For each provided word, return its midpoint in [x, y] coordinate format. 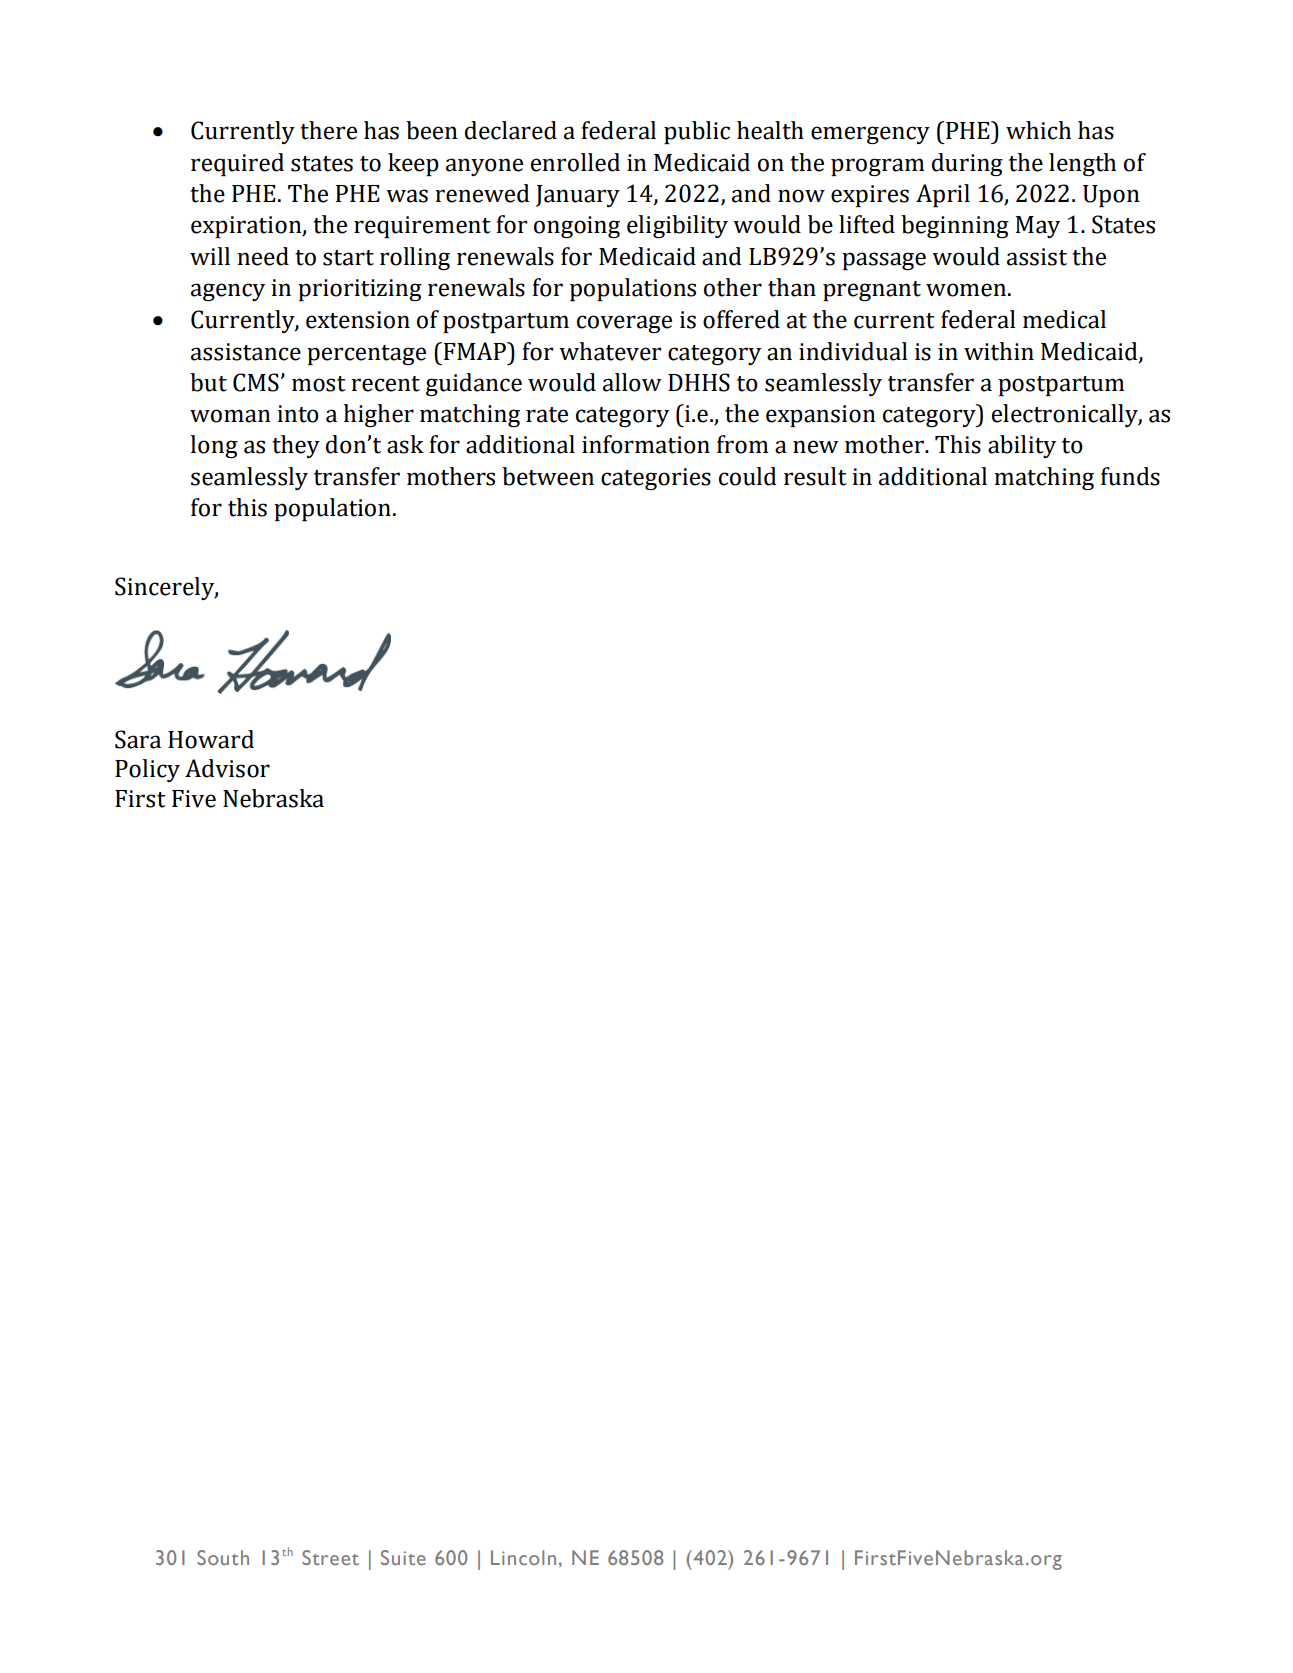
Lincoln [523, 1557]
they [296, 446]
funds [1130, 476]
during [967, 164]
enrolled [575, 162]
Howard [211, 739]
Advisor [227, 768]
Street [330, 1557]
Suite [403, 1557]
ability [1022, 446]
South [223, 1557]
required [237, 164]
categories [656, 479]
